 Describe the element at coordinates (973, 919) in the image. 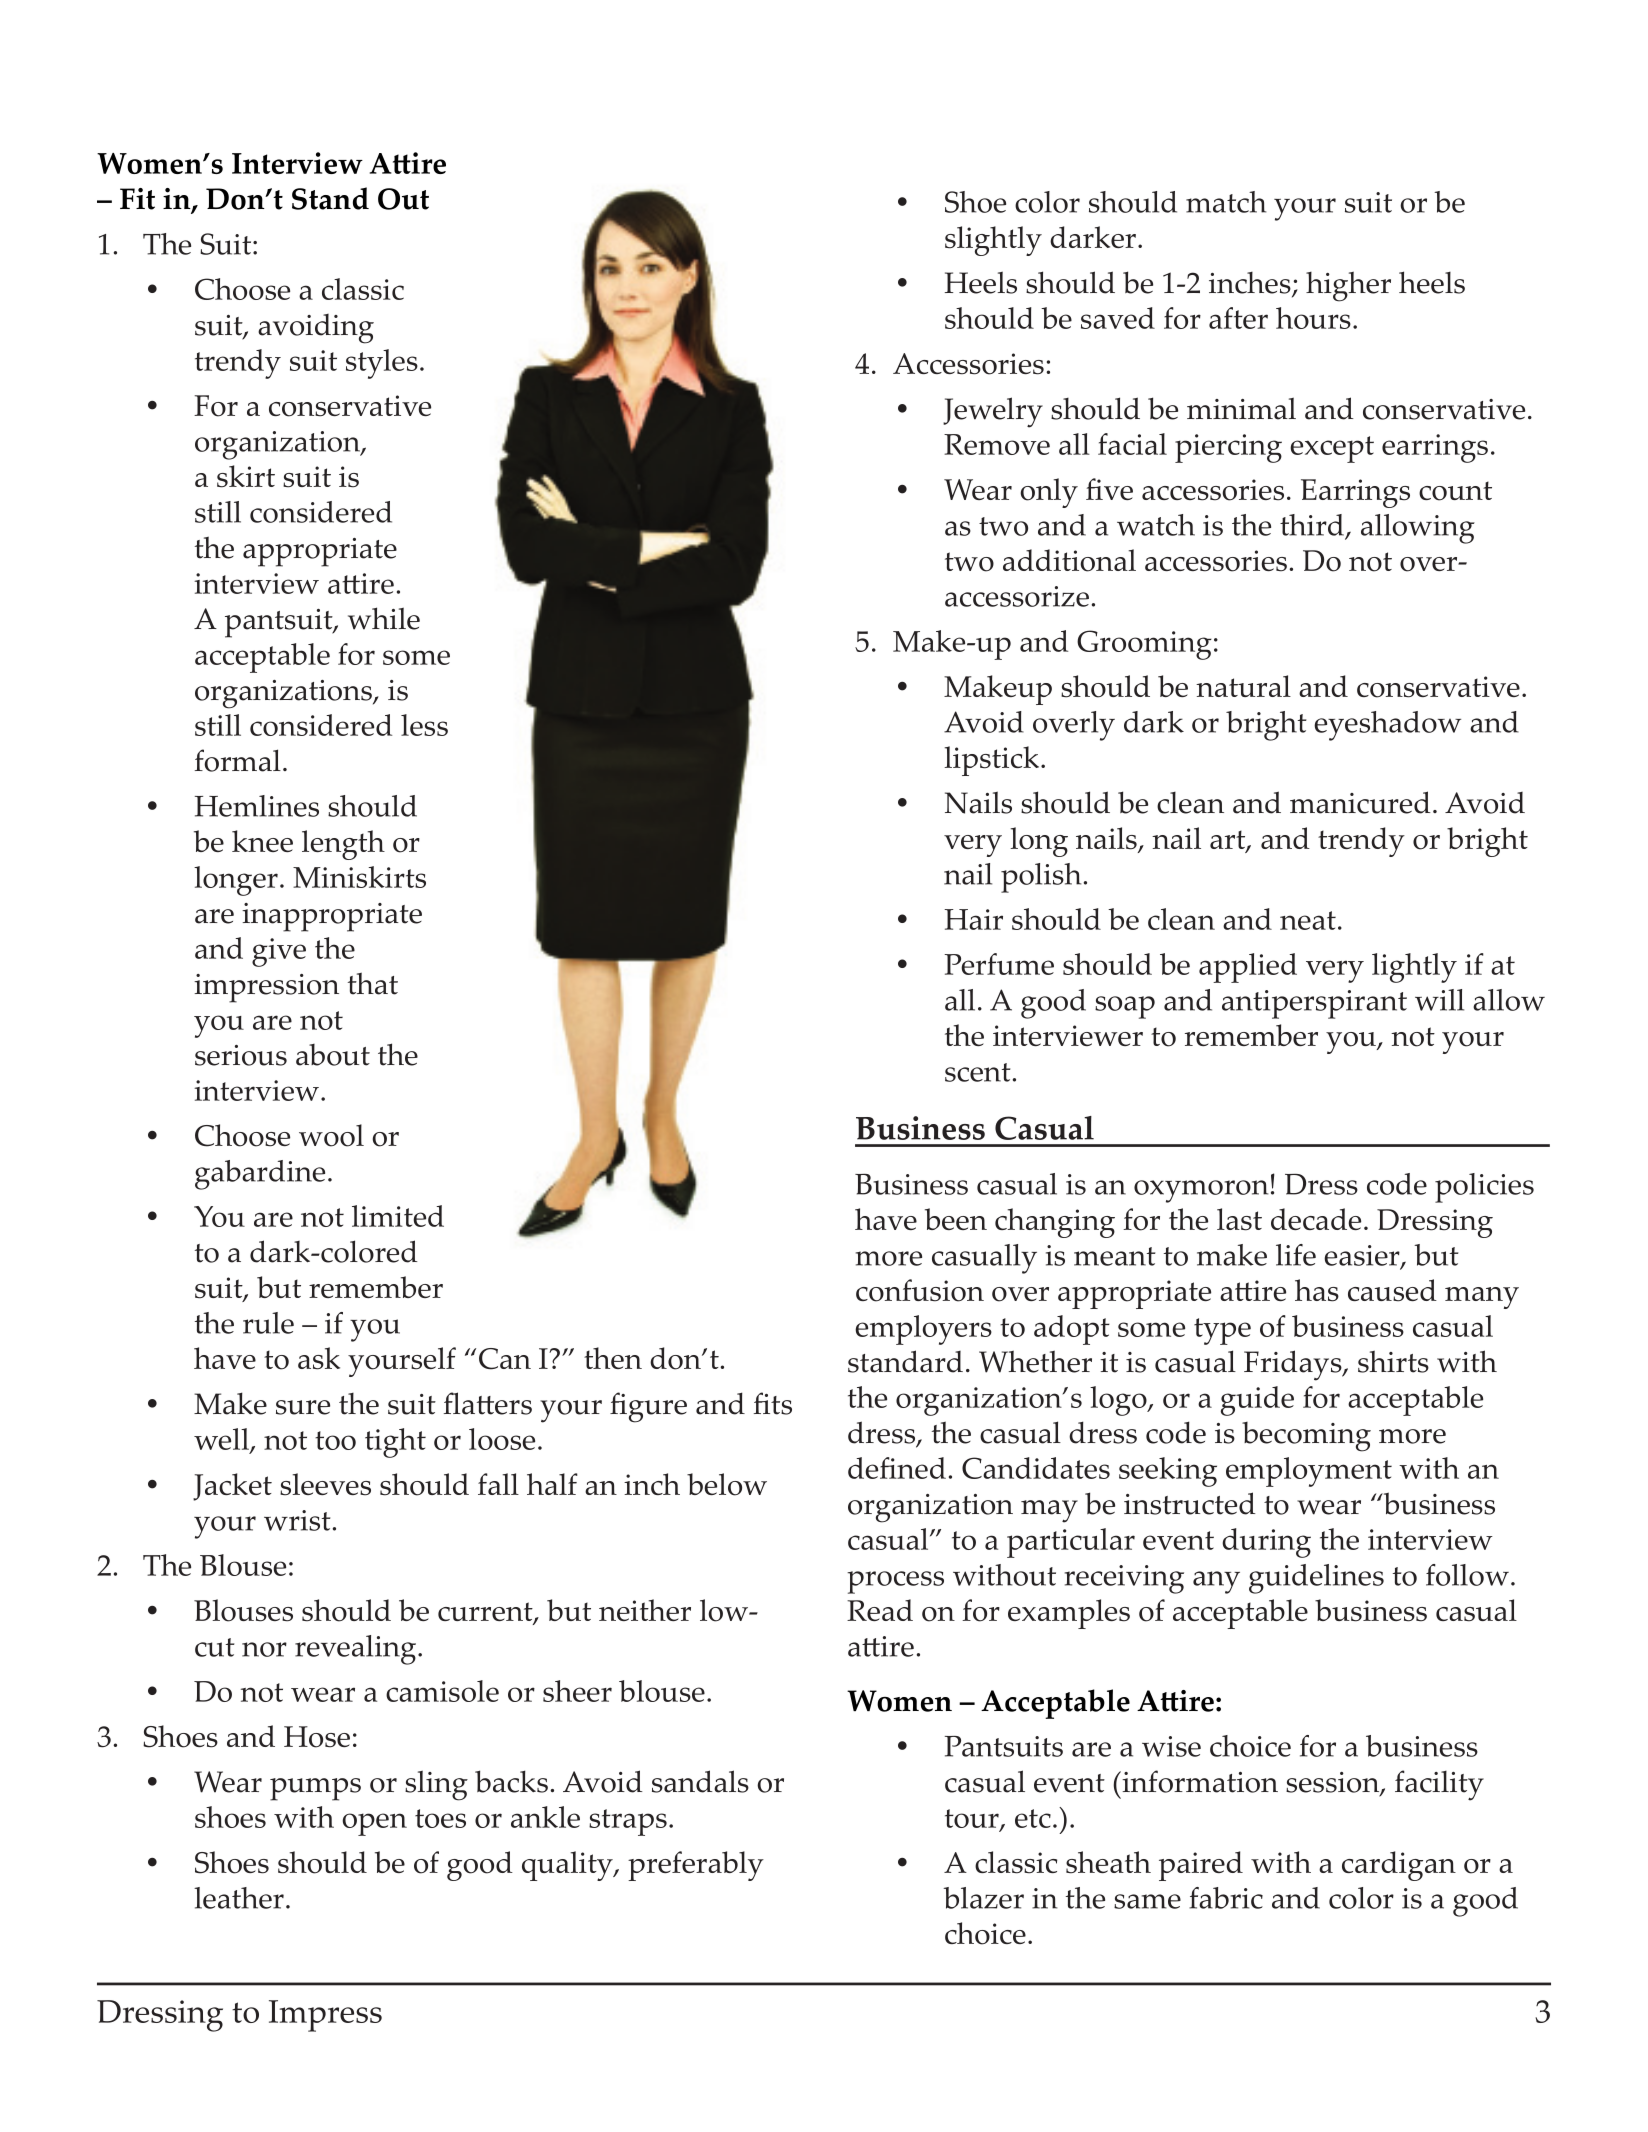

I see `Hair` at that location.
